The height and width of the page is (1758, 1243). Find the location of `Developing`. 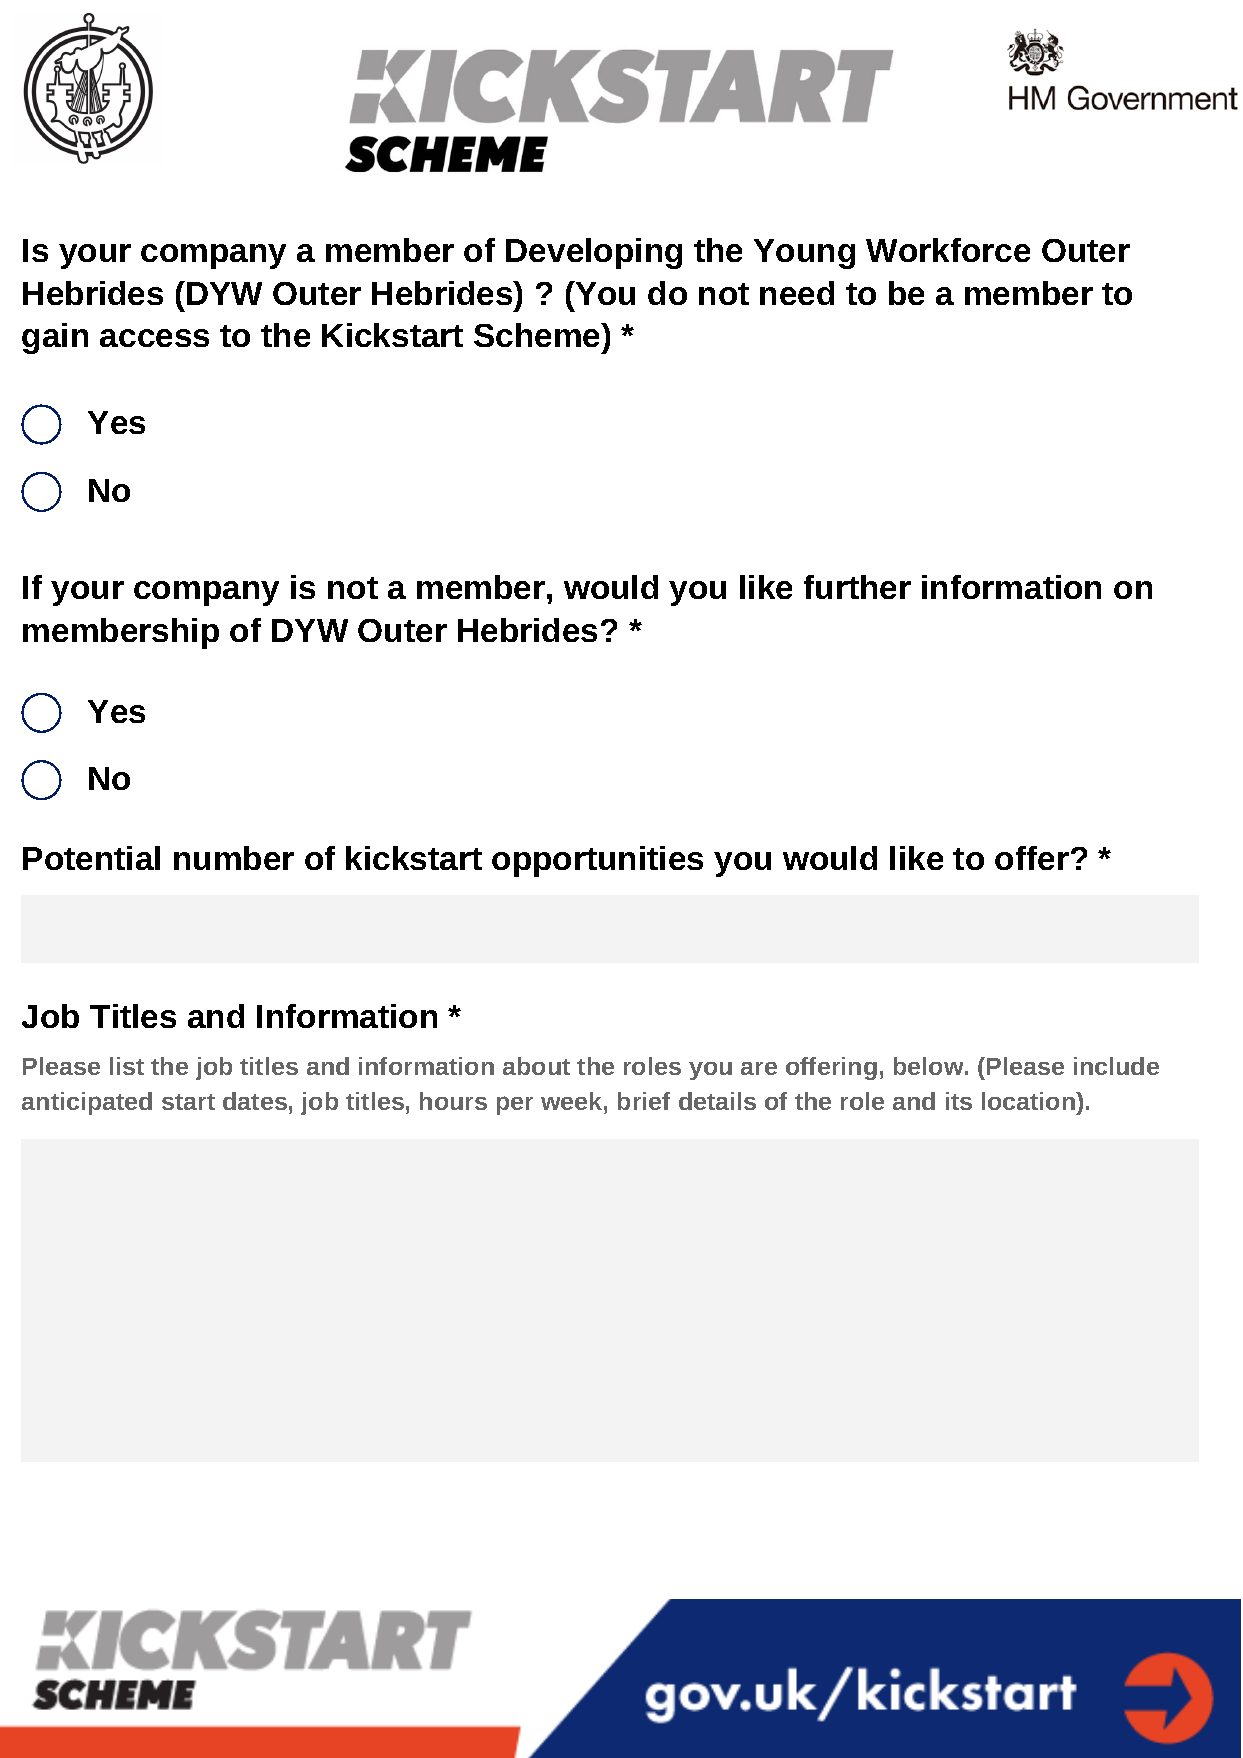

Developing is located at coordinates (594, 253).
